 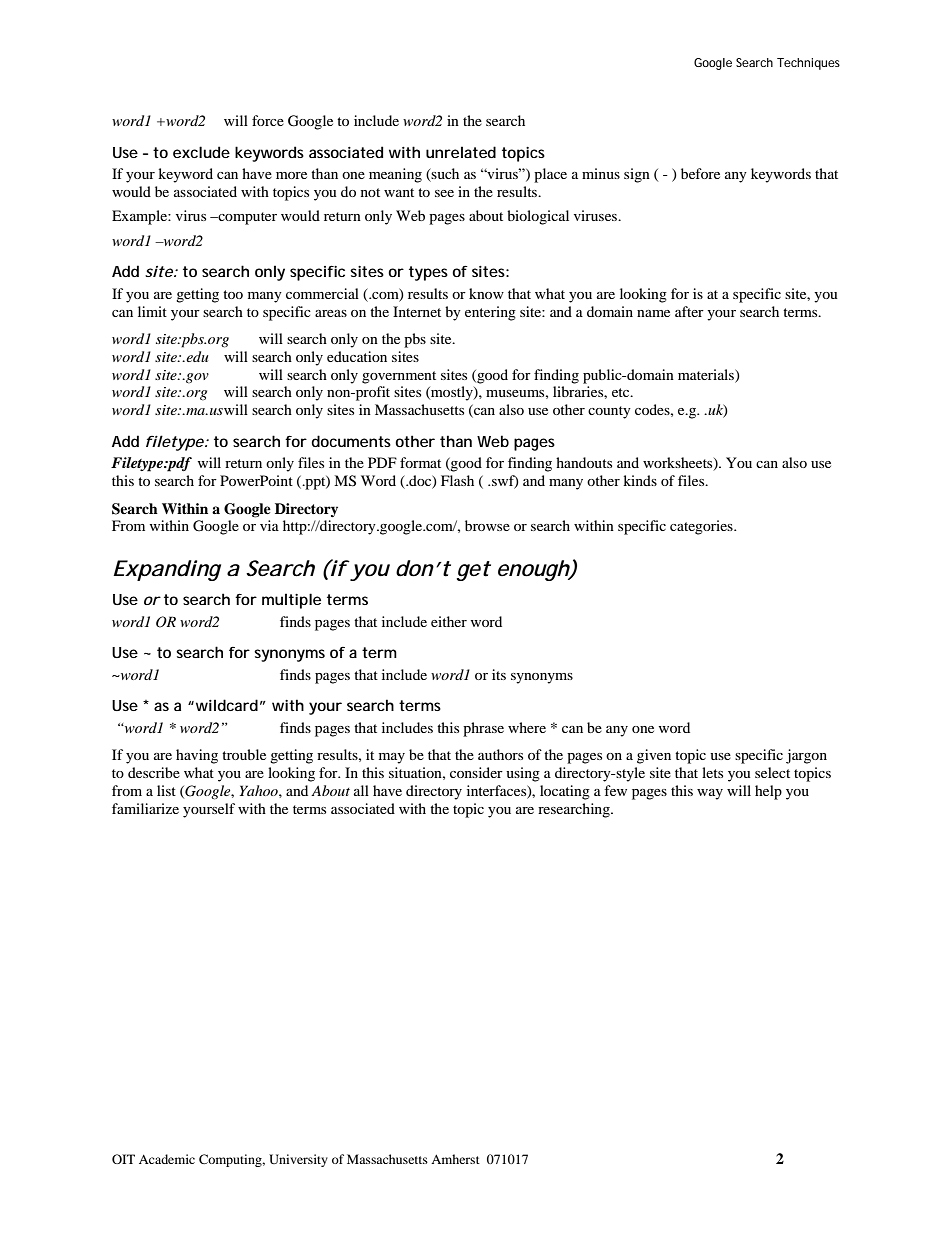 I want to click on having, so click(x=197, y=756).
